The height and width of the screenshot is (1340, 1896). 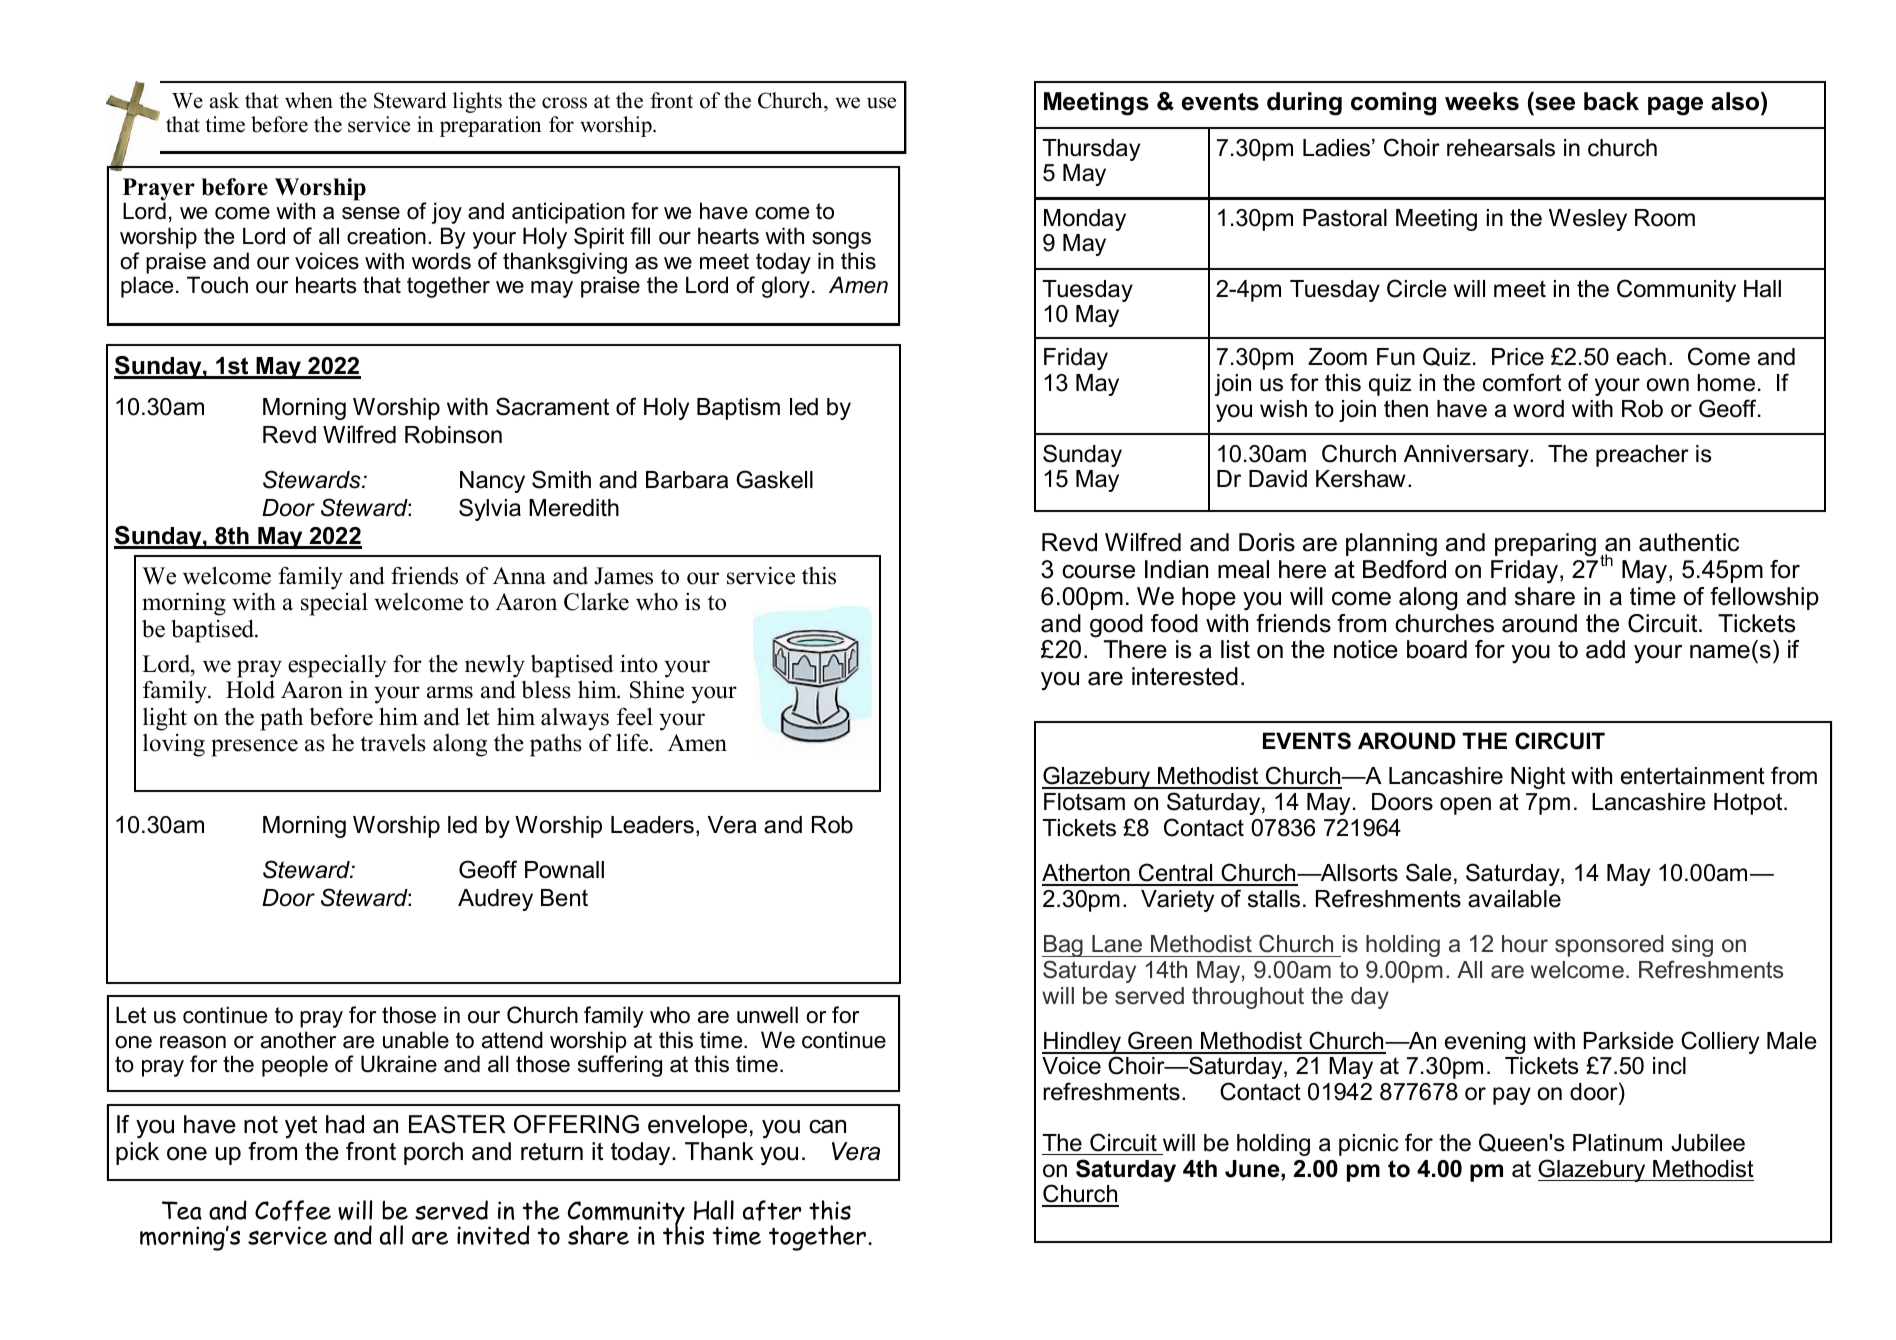 I want to click on see, so click(x=1555, y=104).
